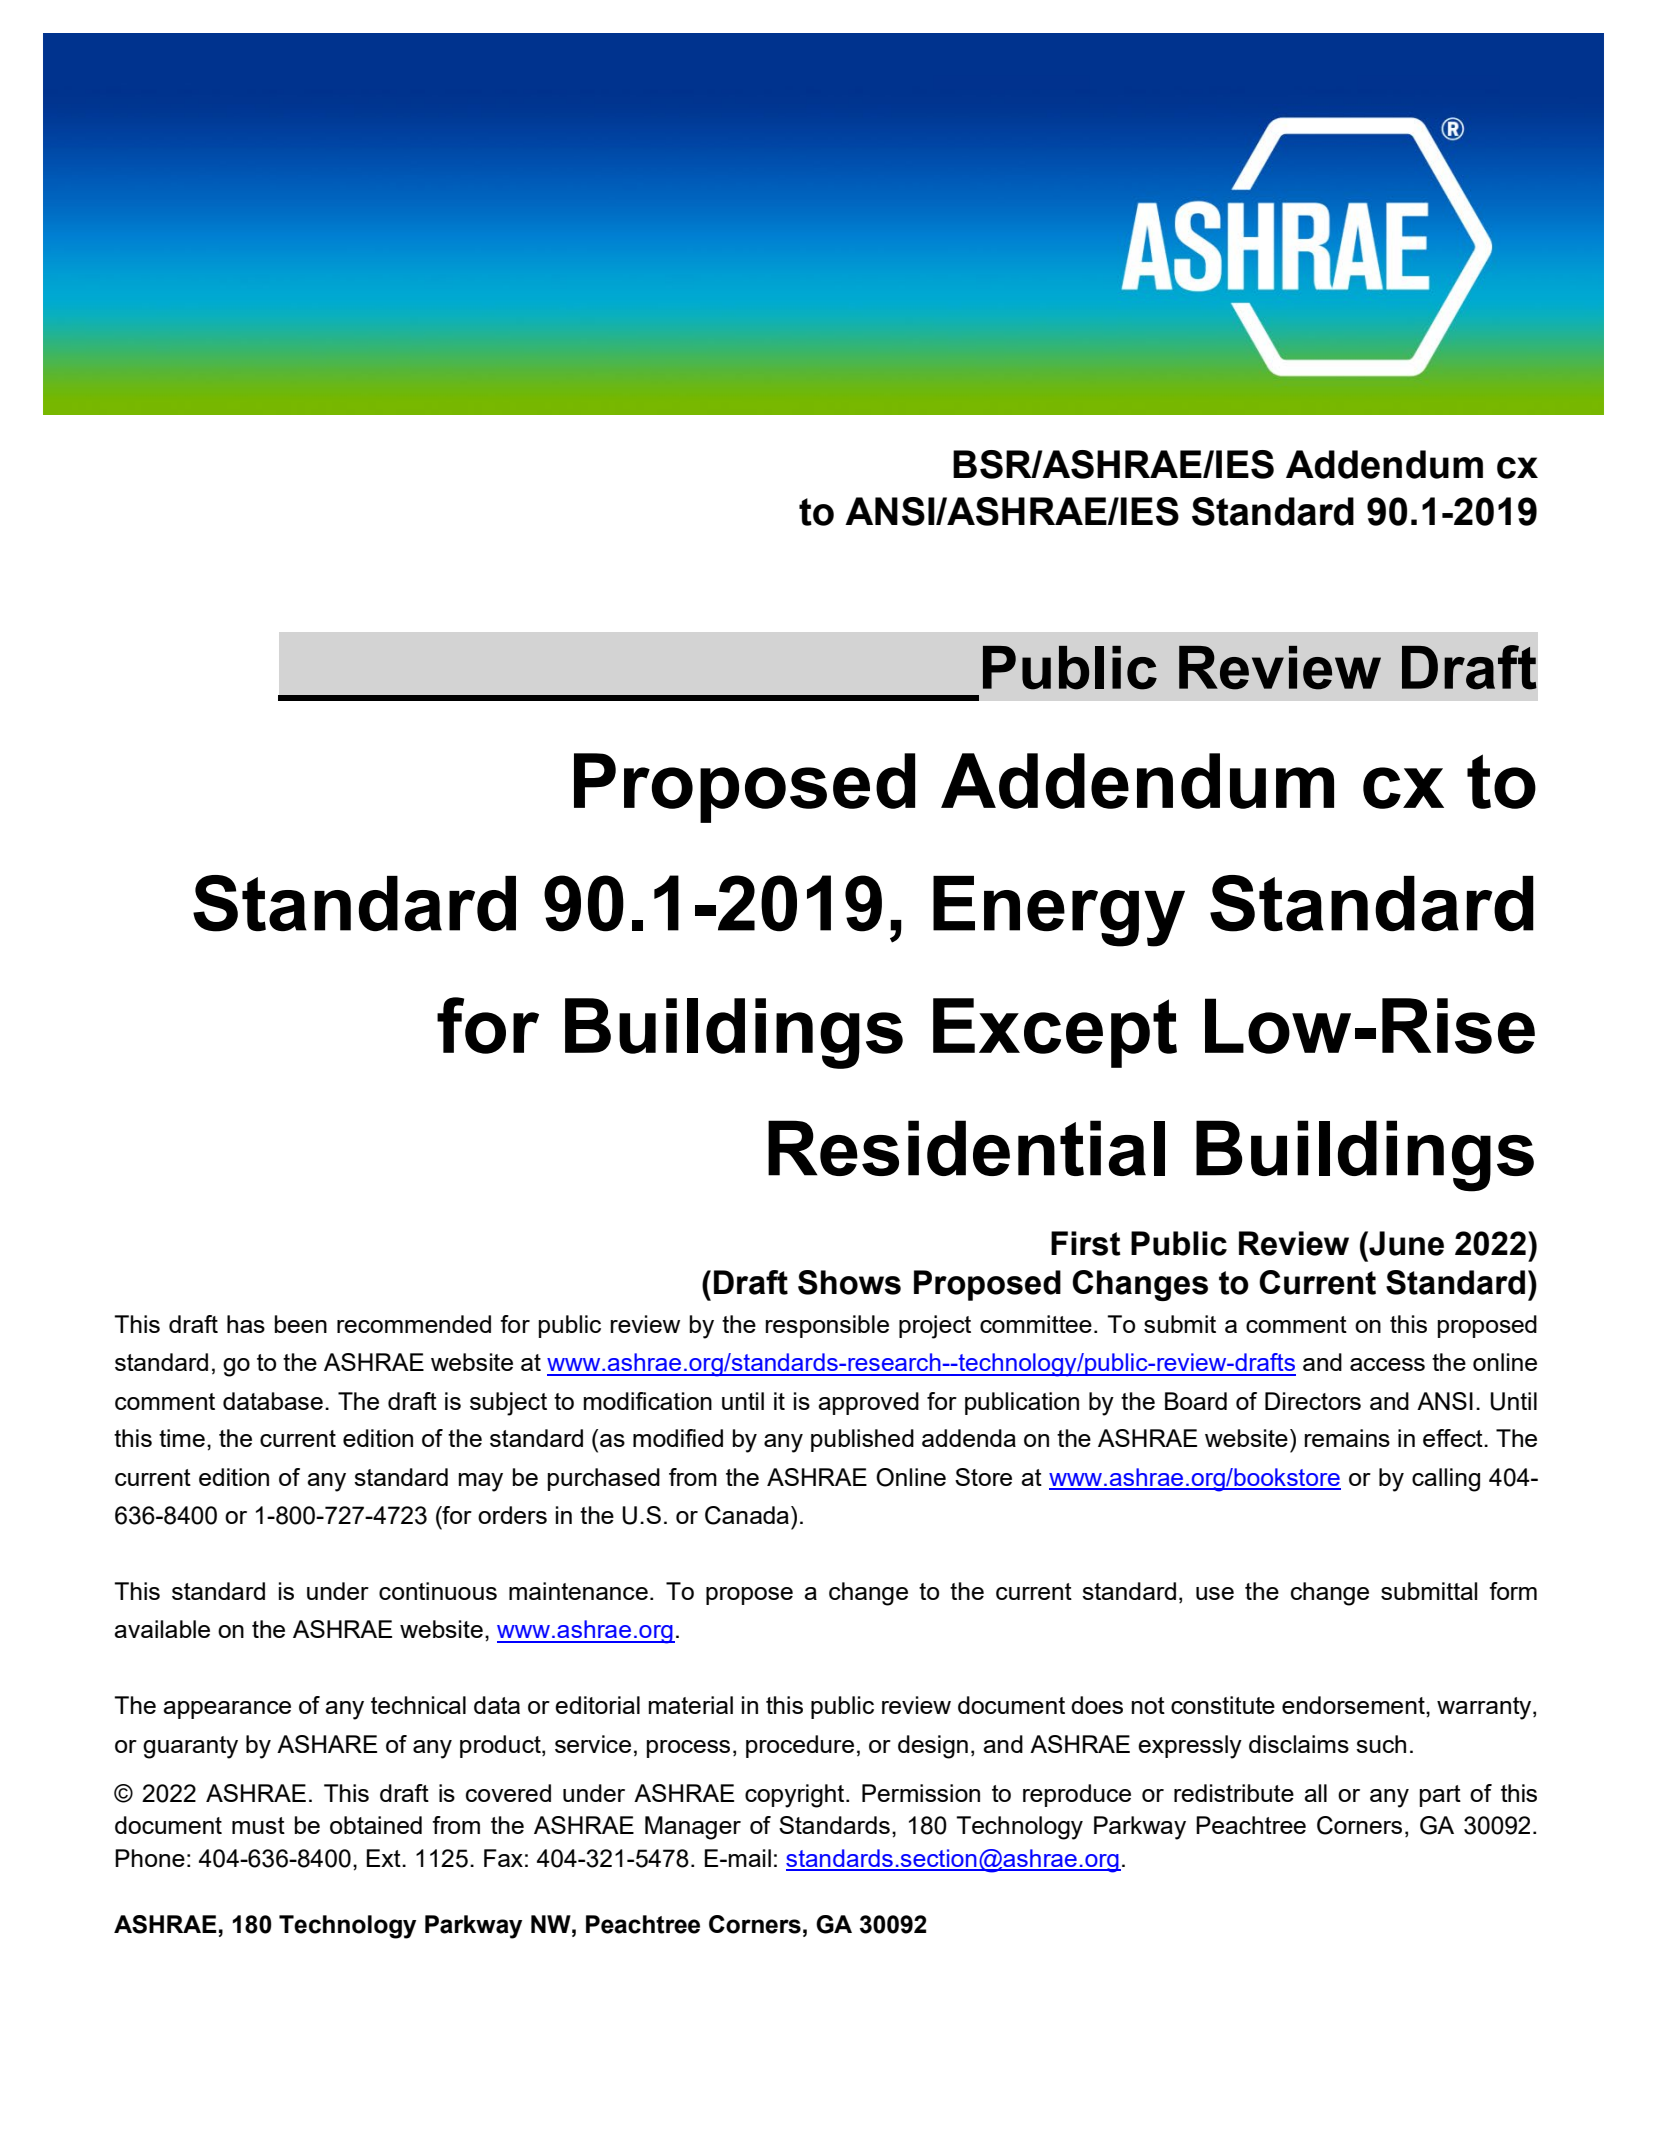 The image size is (1666, 2156). I want to click on copyright, so click(796, 1796).
